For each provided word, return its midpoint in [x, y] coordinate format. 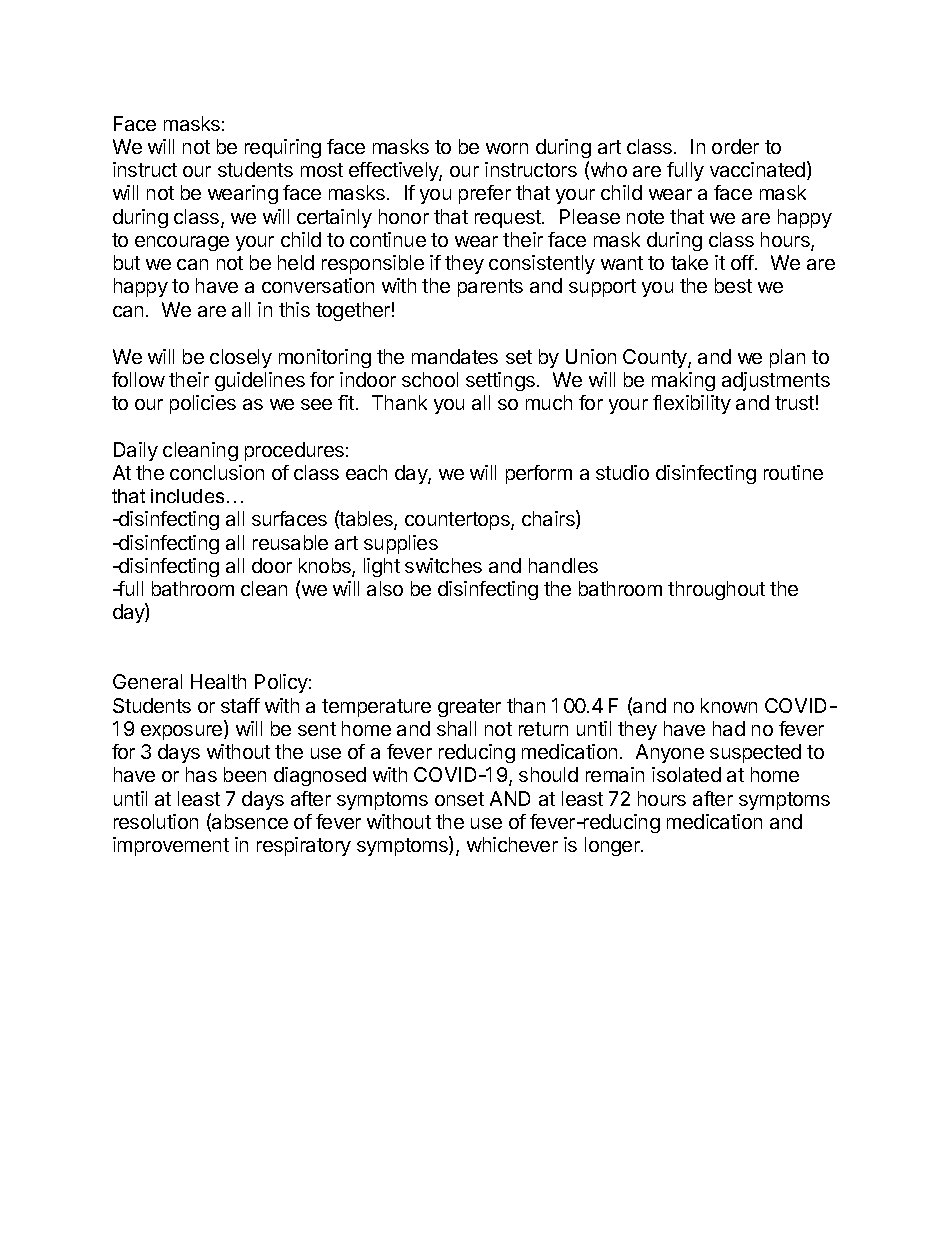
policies [203, 404]
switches [443, 565]
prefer [485, 194]
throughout [716, 590]
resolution [156, 821]
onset [459, 799]
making [683, 381]
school [430, 379]
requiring [283, 148]
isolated [686, 774]
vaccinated [757, 169]
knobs [326, 567]
